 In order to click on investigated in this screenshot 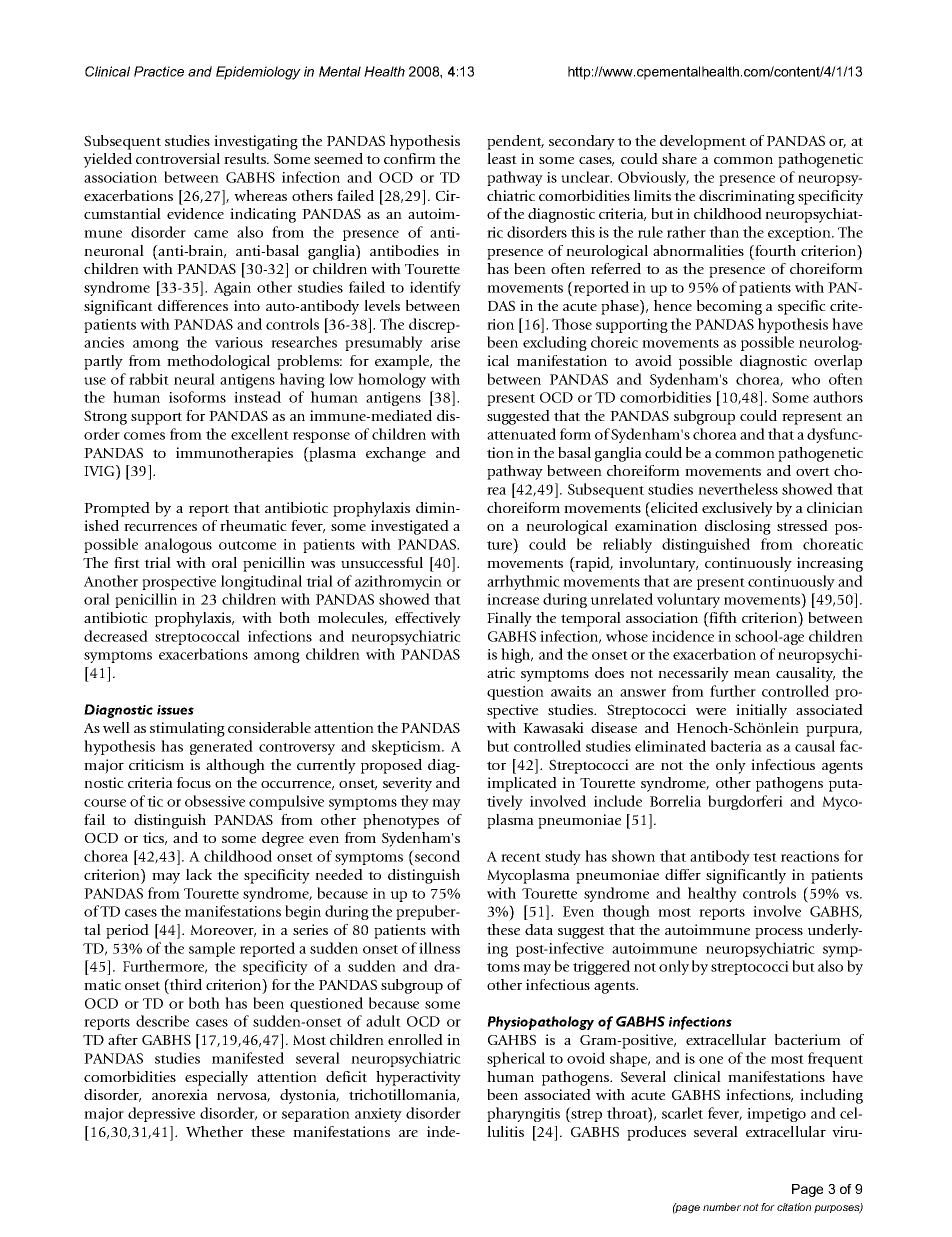, I will do `click(410, 527)`.
